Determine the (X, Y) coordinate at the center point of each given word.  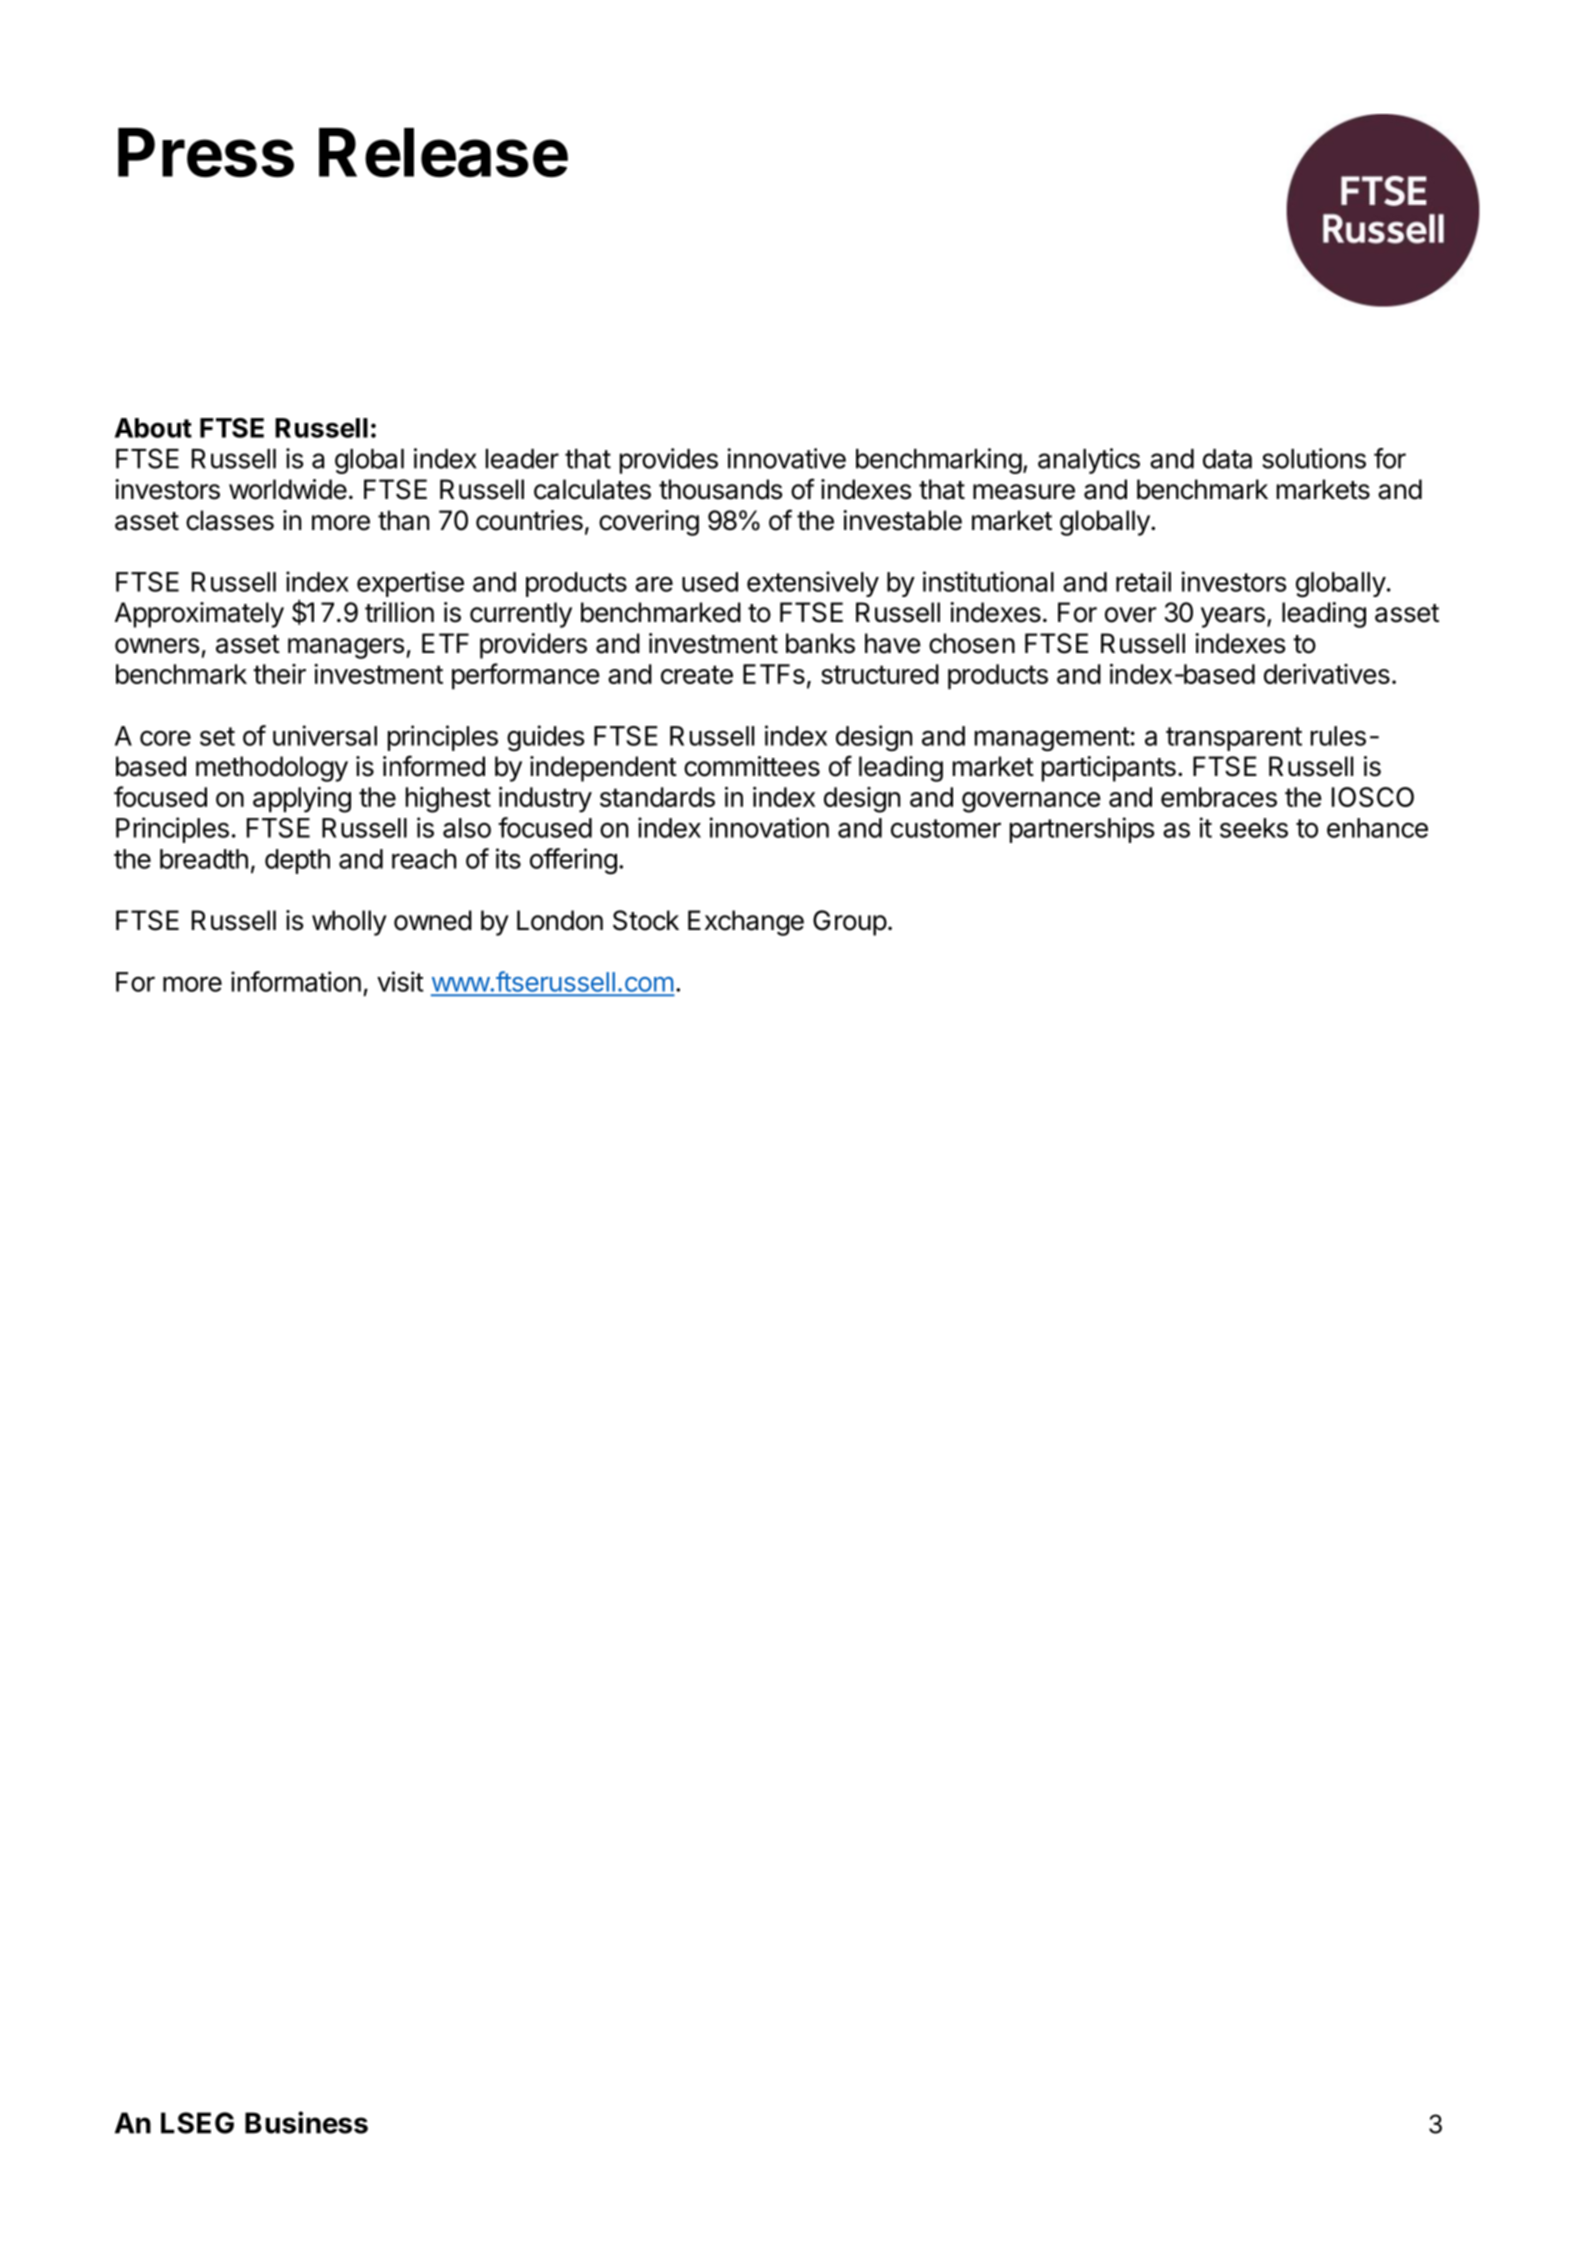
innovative (786, 458)
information (296, 981)
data (1227, 459)
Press (206, 153)
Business (306, 2122)
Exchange (746, 923)
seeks (1254, 828)
